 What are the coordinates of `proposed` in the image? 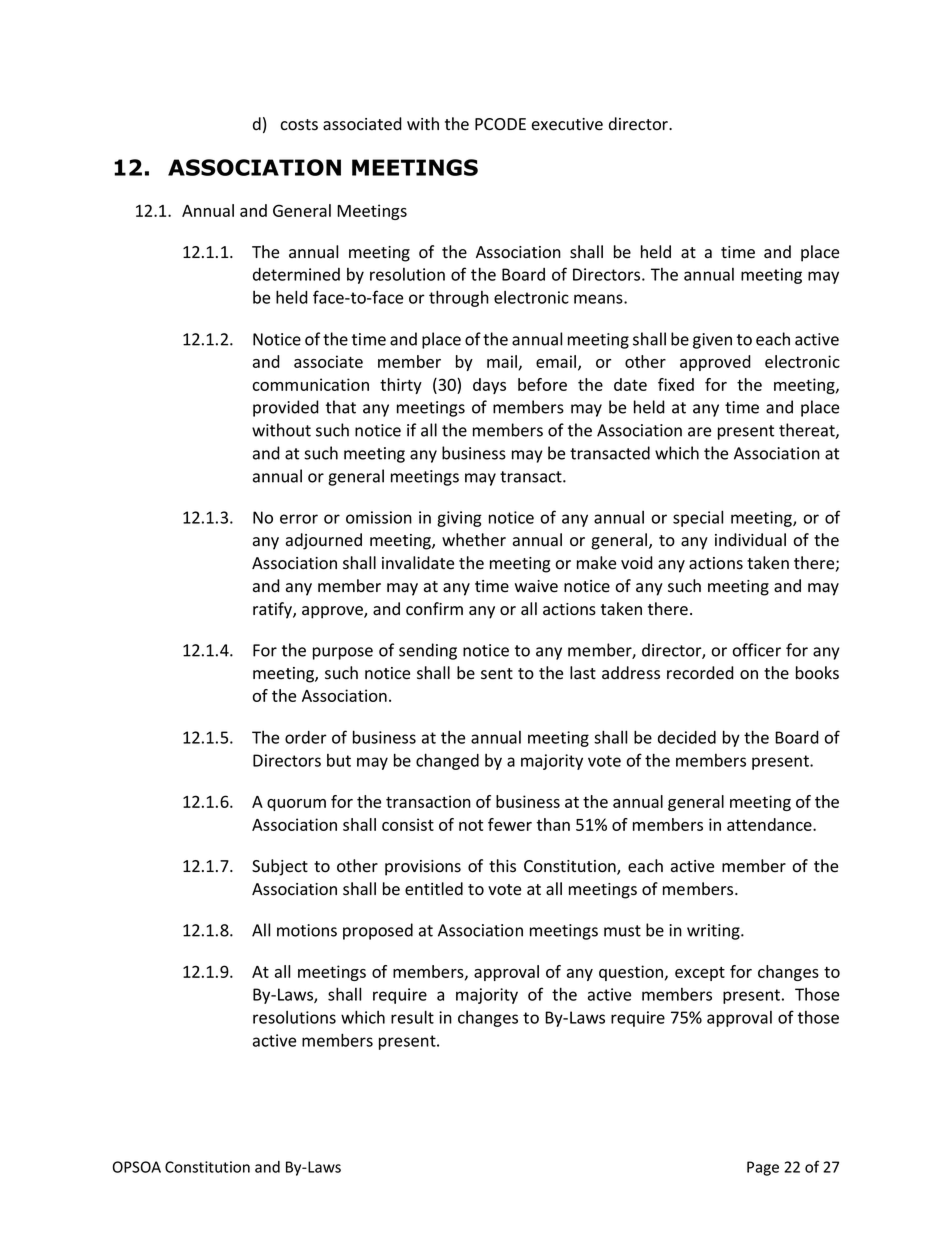 It's located at (378, 931).
